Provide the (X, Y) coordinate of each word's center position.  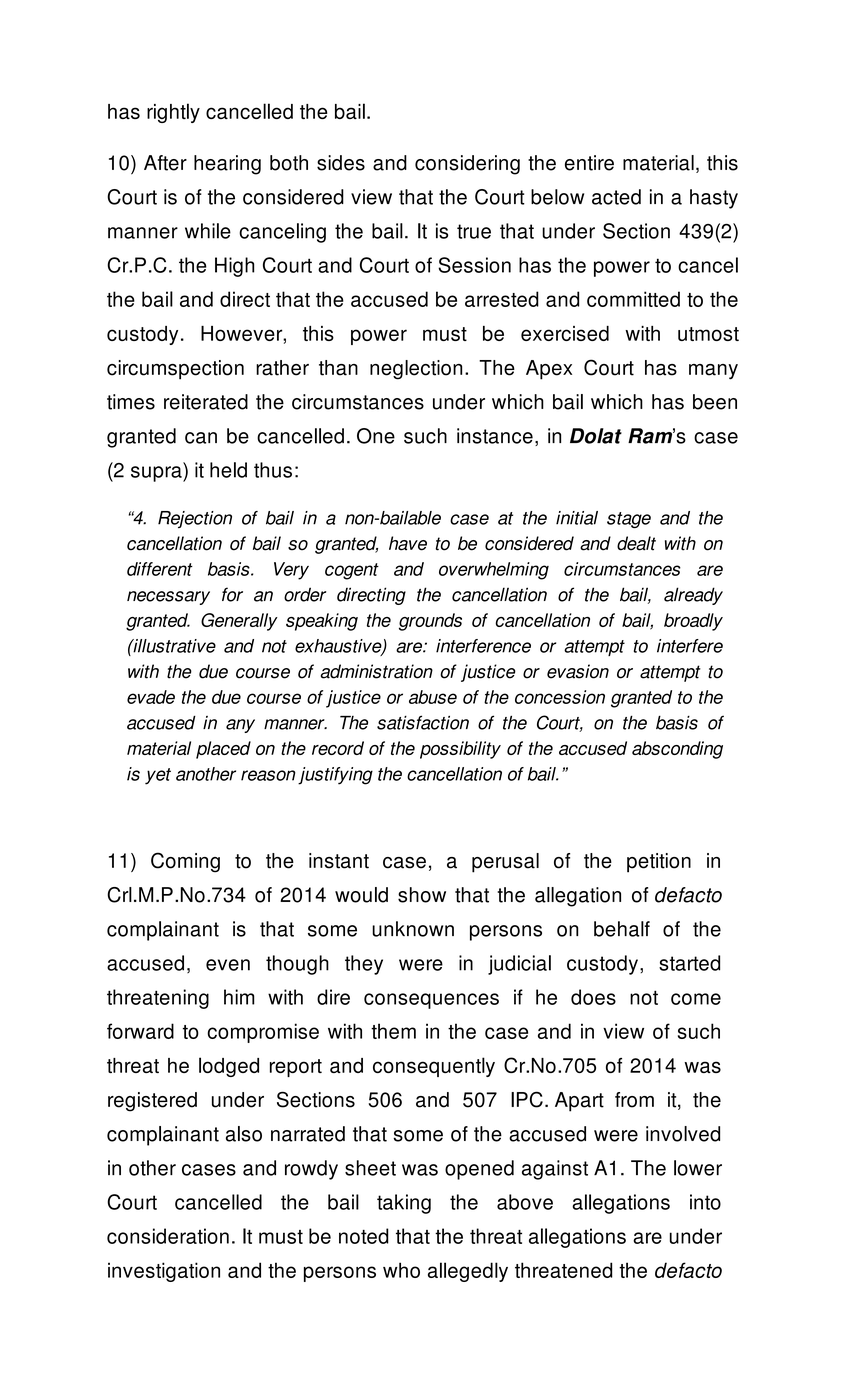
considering (467, 165)
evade (151, 697)
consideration (168, 1236)
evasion (578, 671)
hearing (227, 165)
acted (616, 197)
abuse (433, 697)
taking (404, 1204)
